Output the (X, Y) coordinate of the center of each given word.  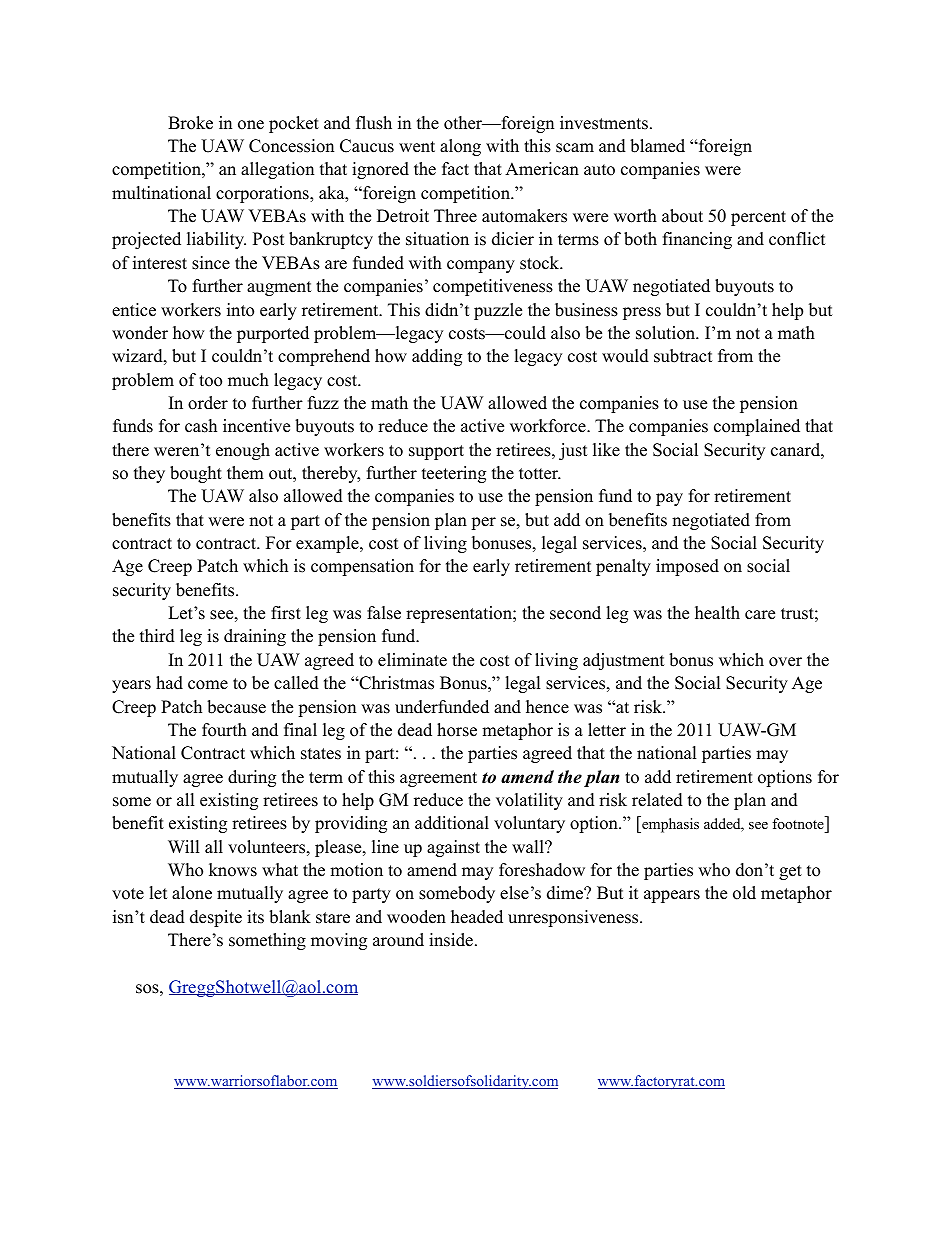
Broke (190, 123)
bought (196, 474)
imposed (687, 567)
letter (607, 730)
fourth (224, 730)
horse (457, 730)
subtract (683, 356)
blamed (657, 146)
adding (437, 357)
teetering (454, 474)
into (240, 310)
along (460, 147)
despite (216, 918)
